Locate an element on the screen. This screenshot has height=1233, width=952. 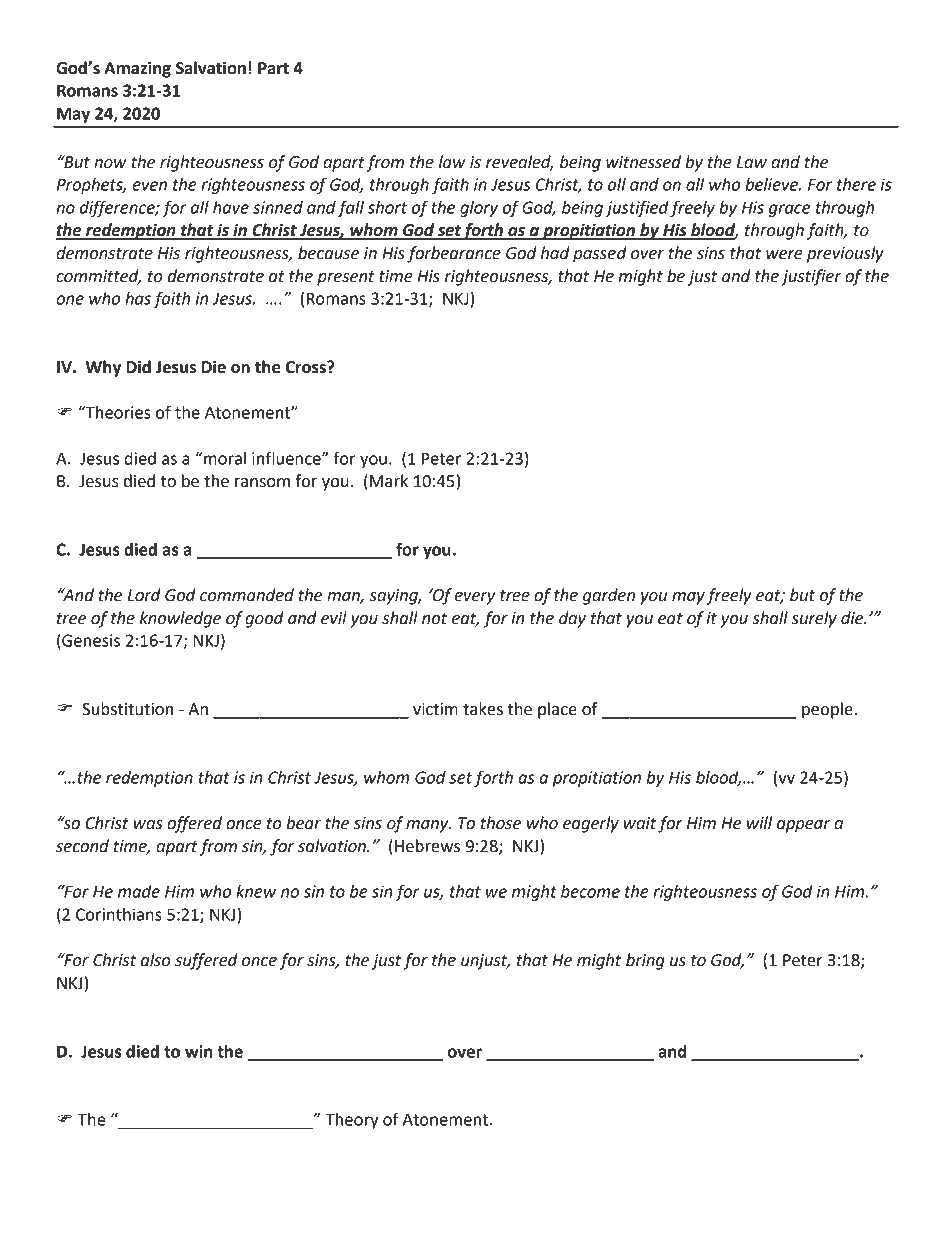
Theory is located at coordinates (352, 1121).
